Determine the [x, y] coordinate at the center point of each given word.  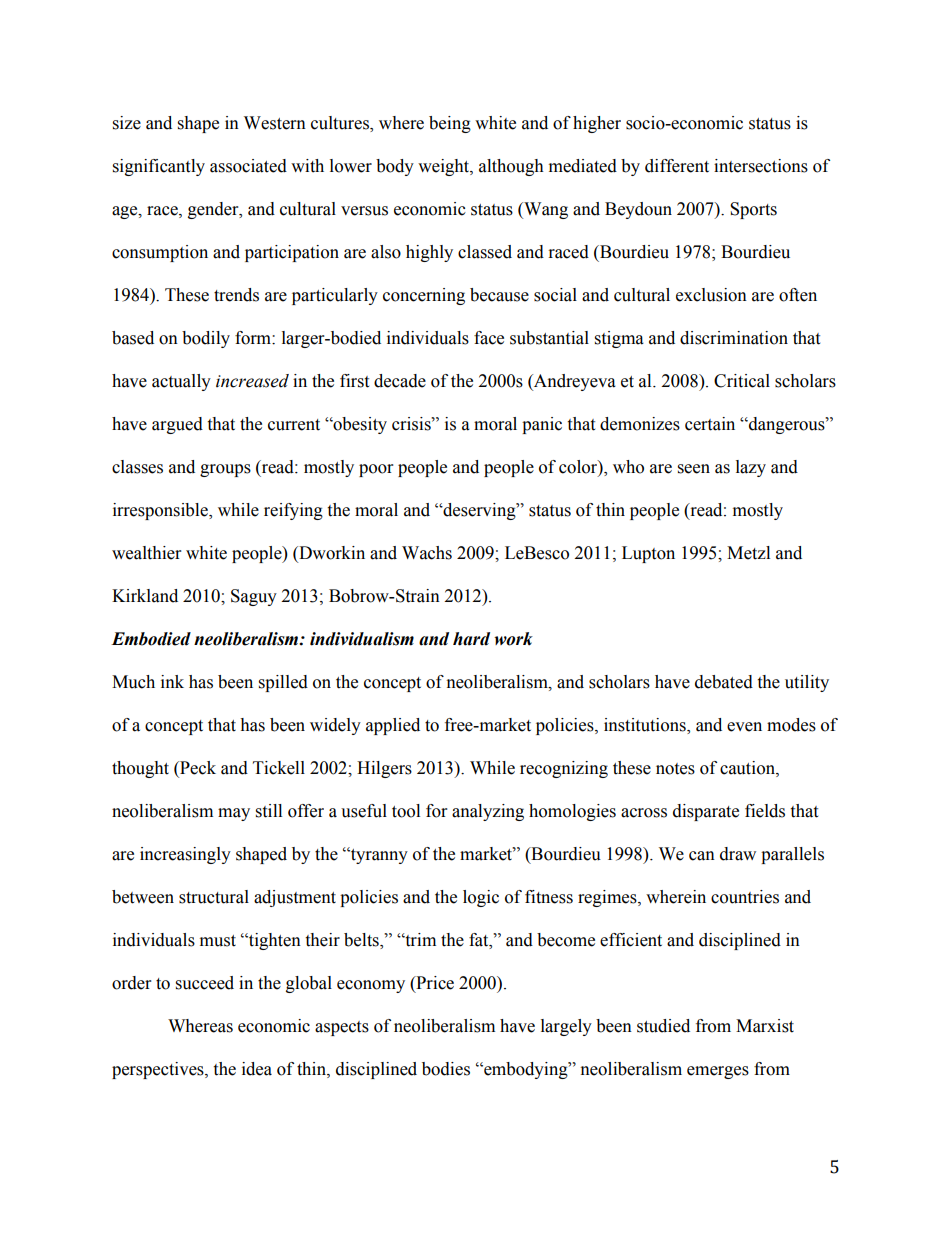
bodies [446, 1069]
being [450, 124]
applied [393, 726]
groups [225, 470]
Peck [197, 769]
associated [248, 166]
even [744, 727]
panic [542, 425]
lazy [751, 468]
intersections [761, 166]
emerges [718, 1072]
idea [257, 1069]
